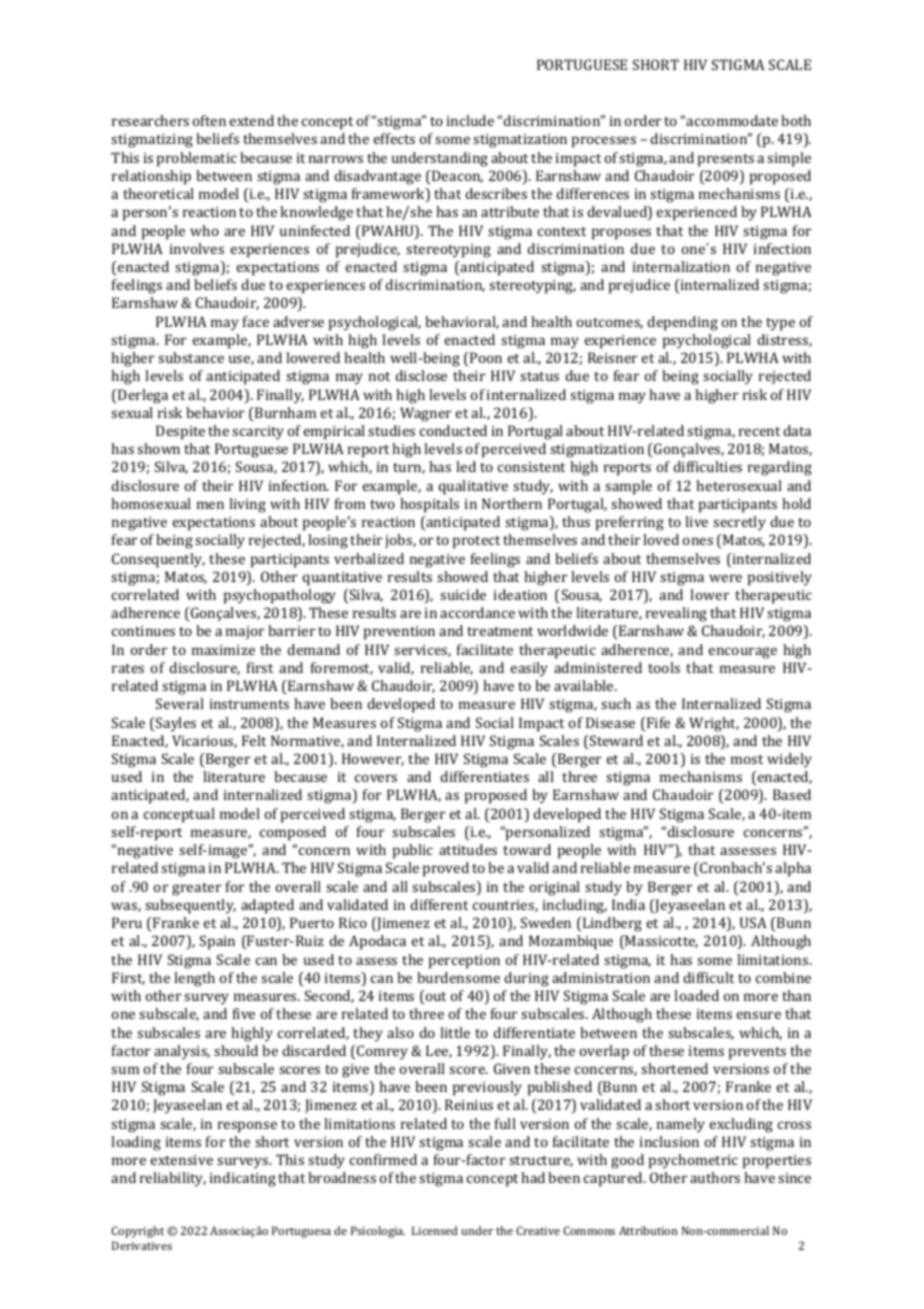  Describe the element at coordinates (743, 653) in the screenshot. I see `encourage` at that location.
